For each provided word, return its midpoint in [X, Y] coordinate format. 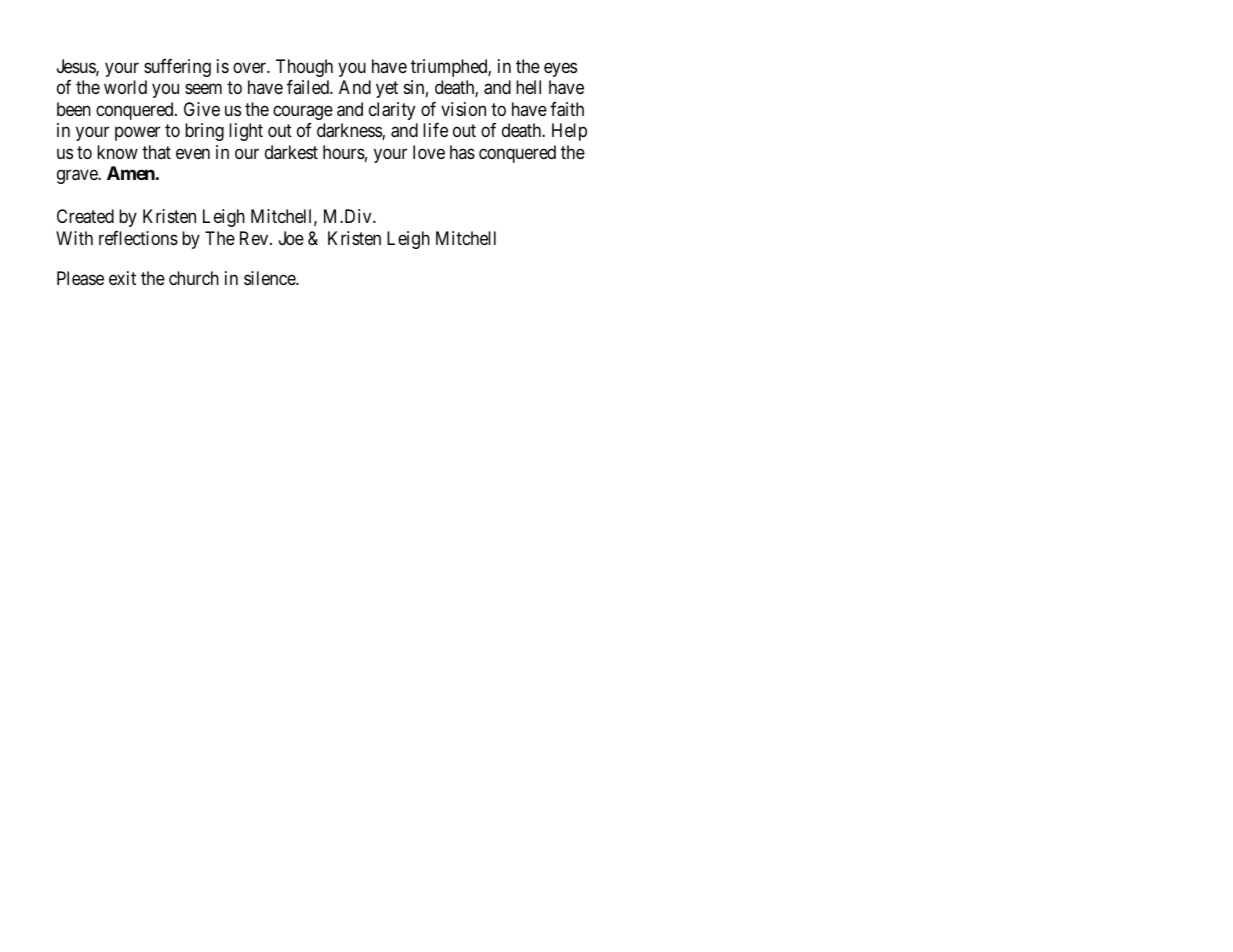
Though [304, 68]
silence [270, 278]
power [137, 134]
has [462, 152]
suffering [177, 68]
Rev [255, 238]
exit [122, 278]
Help [569, 132]
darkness [350, 131]
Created [85, 216]
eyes [560, 69]
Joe [291, 238]
